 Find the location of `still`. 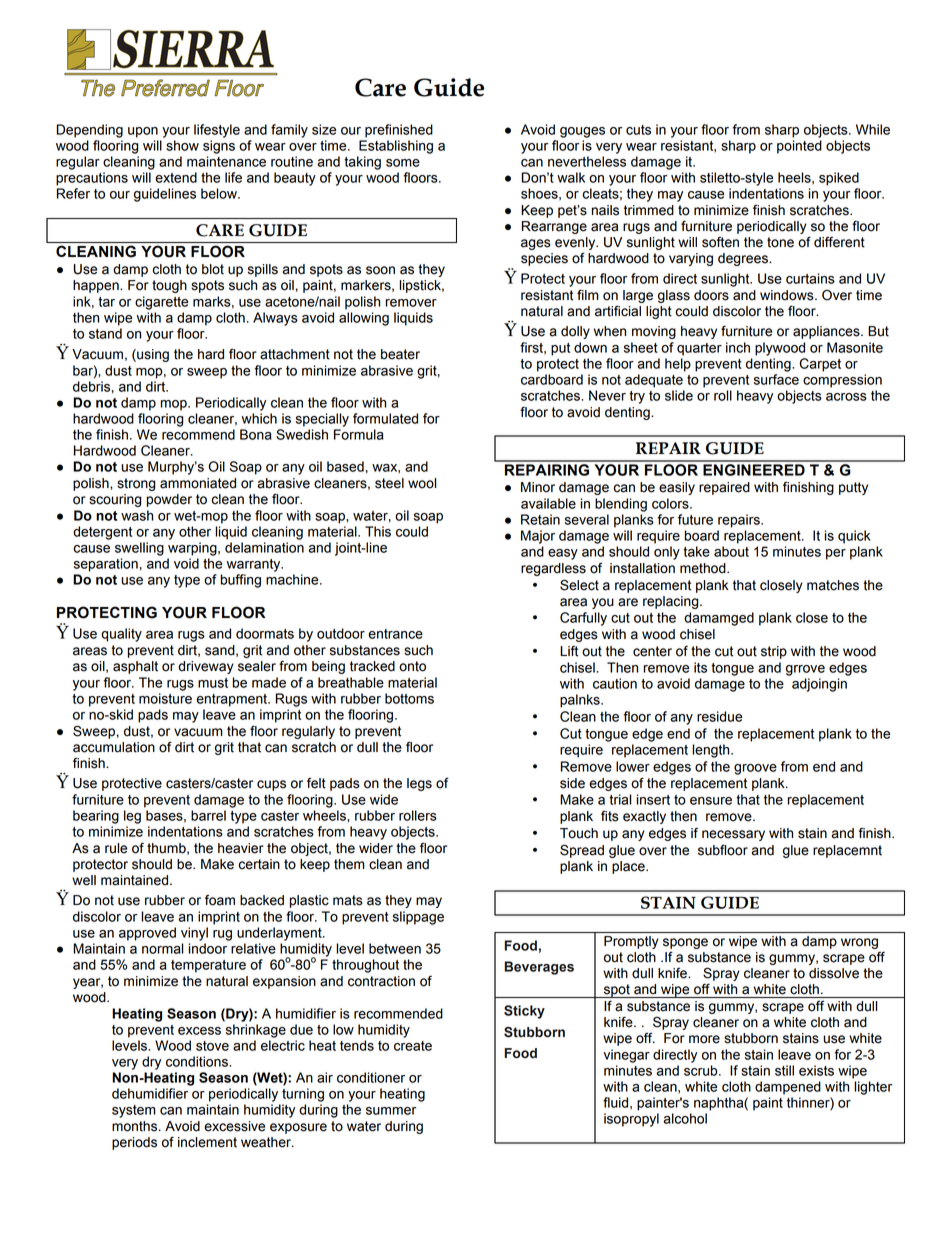

still is located at coordinates (784, 1070).
